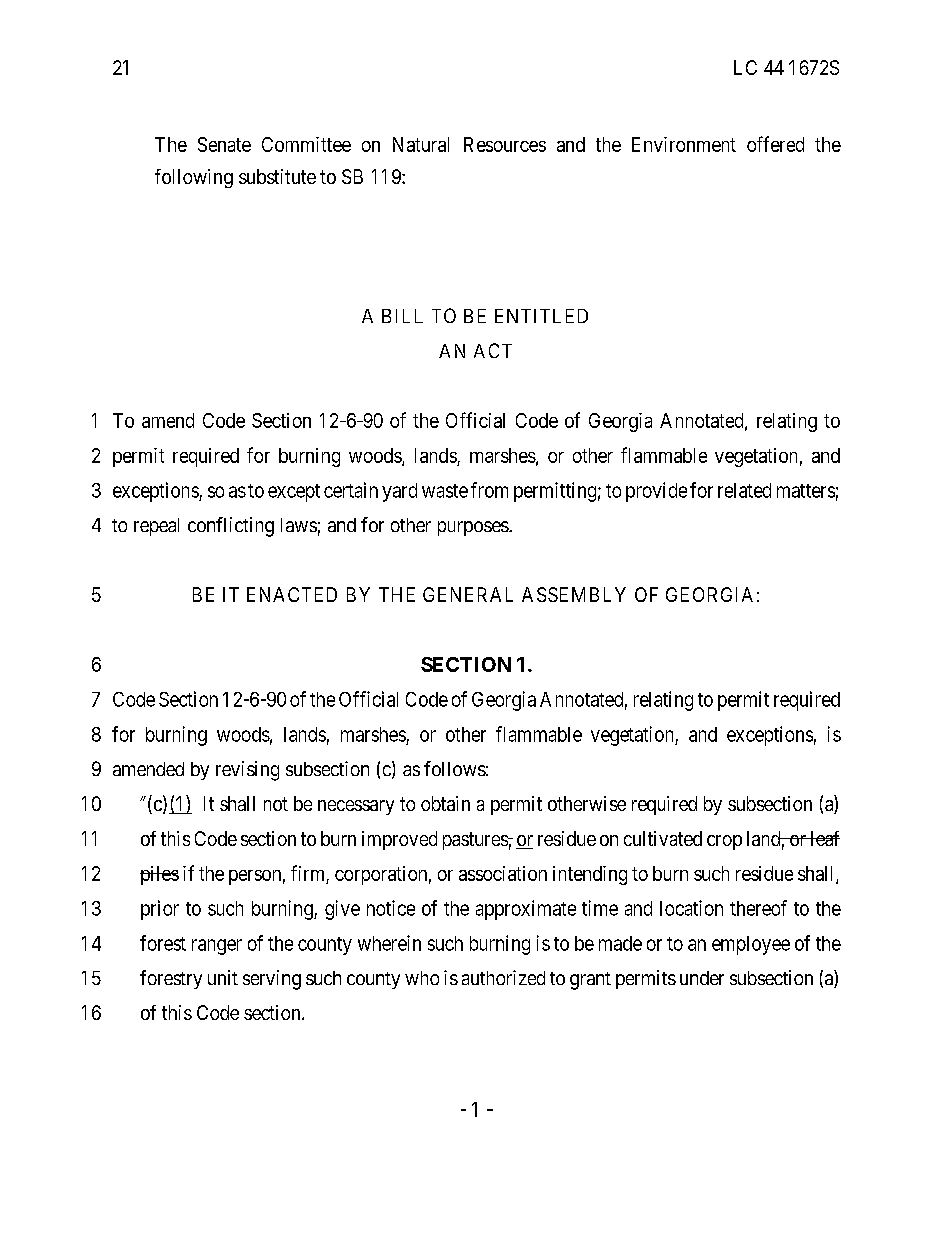  I want to click on ranger, so click(217, 947).
